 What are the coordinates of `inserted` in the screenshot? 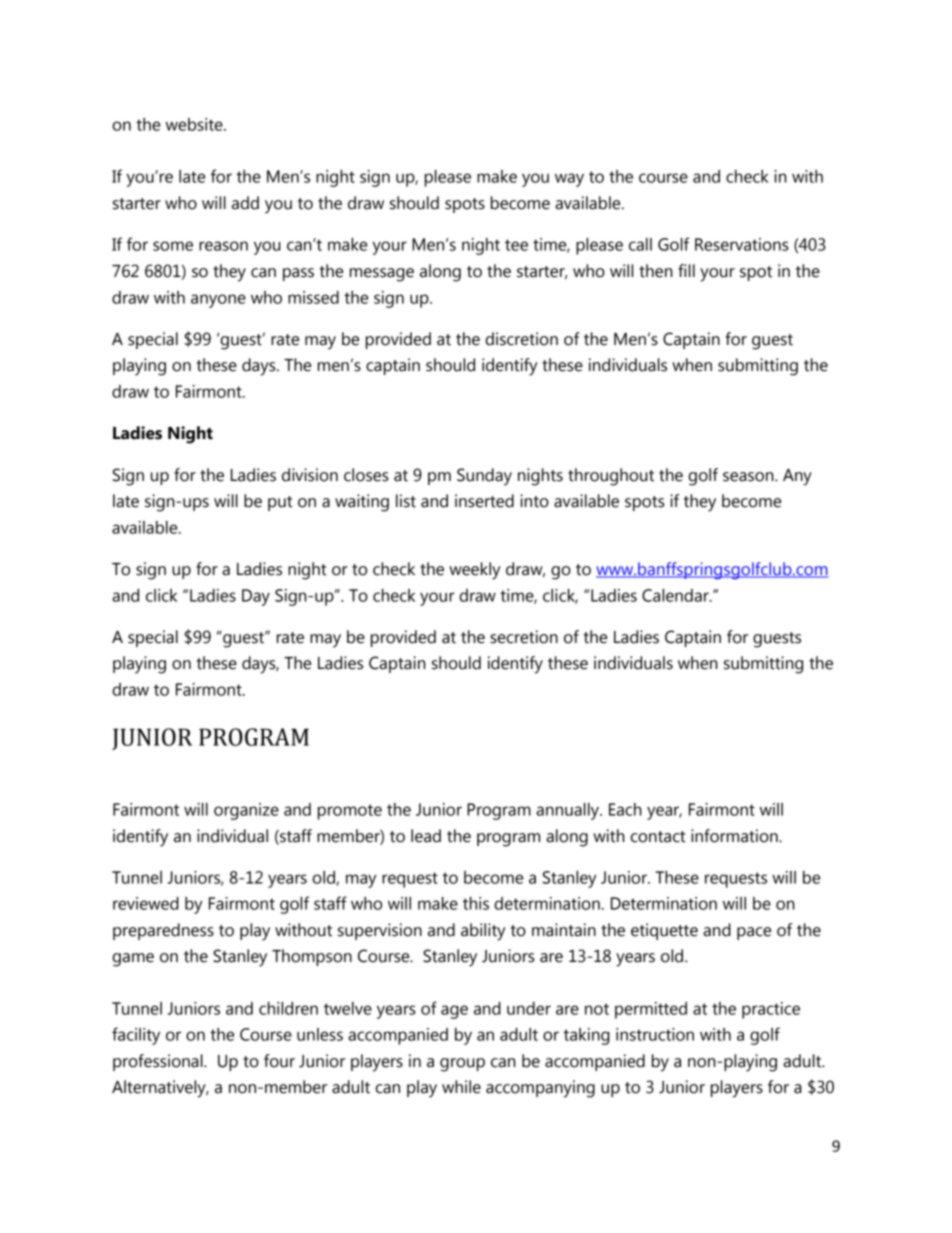 It's located at (484, 501).
